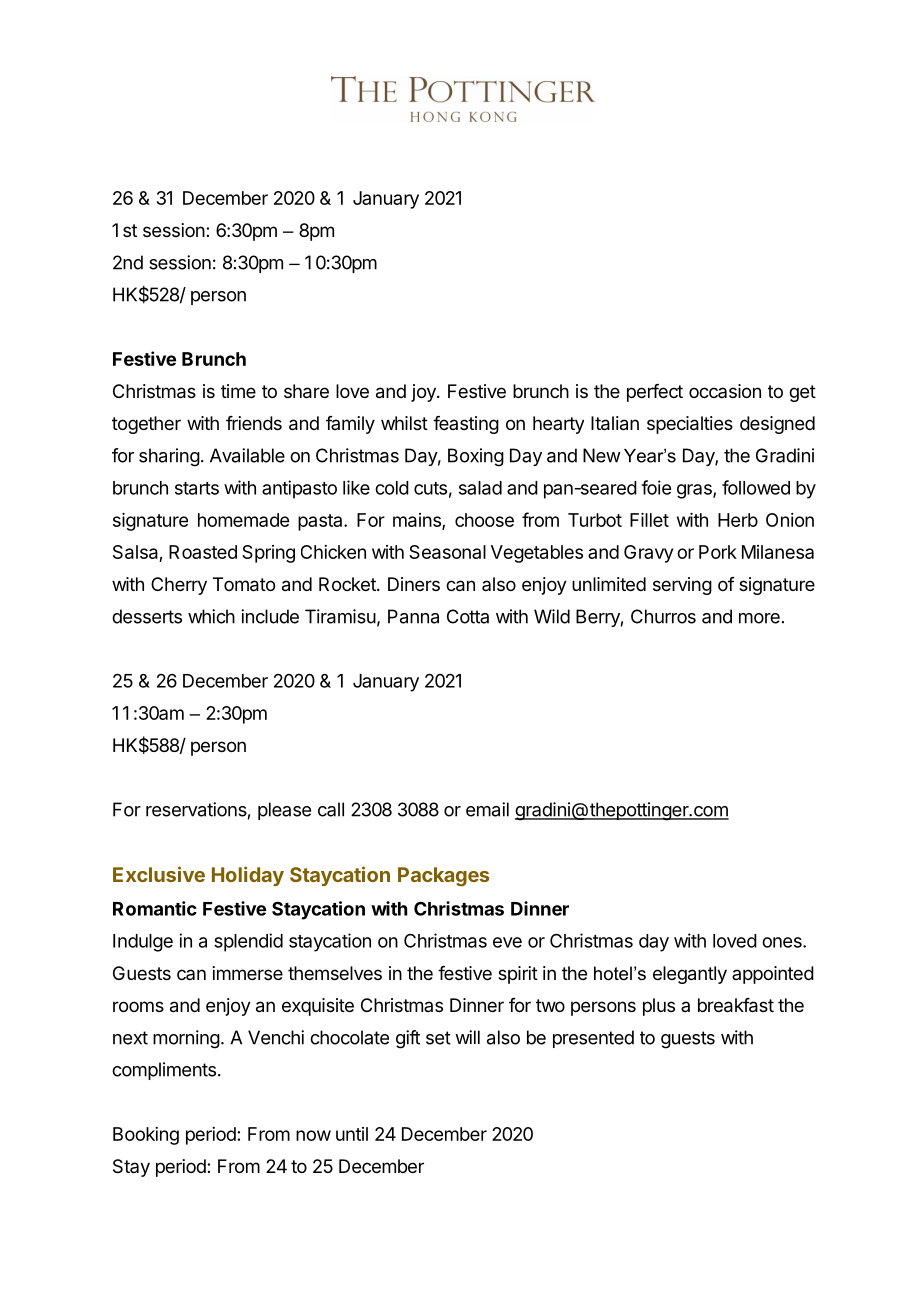 The width and height of the document is (924, 1309). I want to click on serving, so click(682, 586).
